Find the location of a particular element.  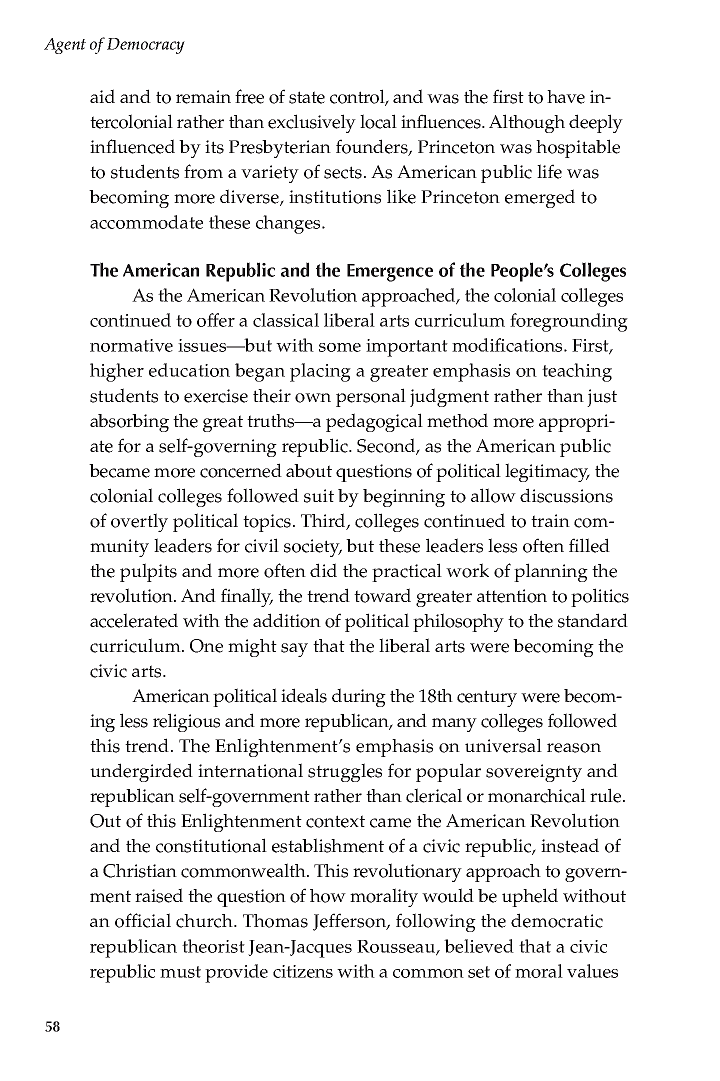

official is located at coordinates (143, 920).
